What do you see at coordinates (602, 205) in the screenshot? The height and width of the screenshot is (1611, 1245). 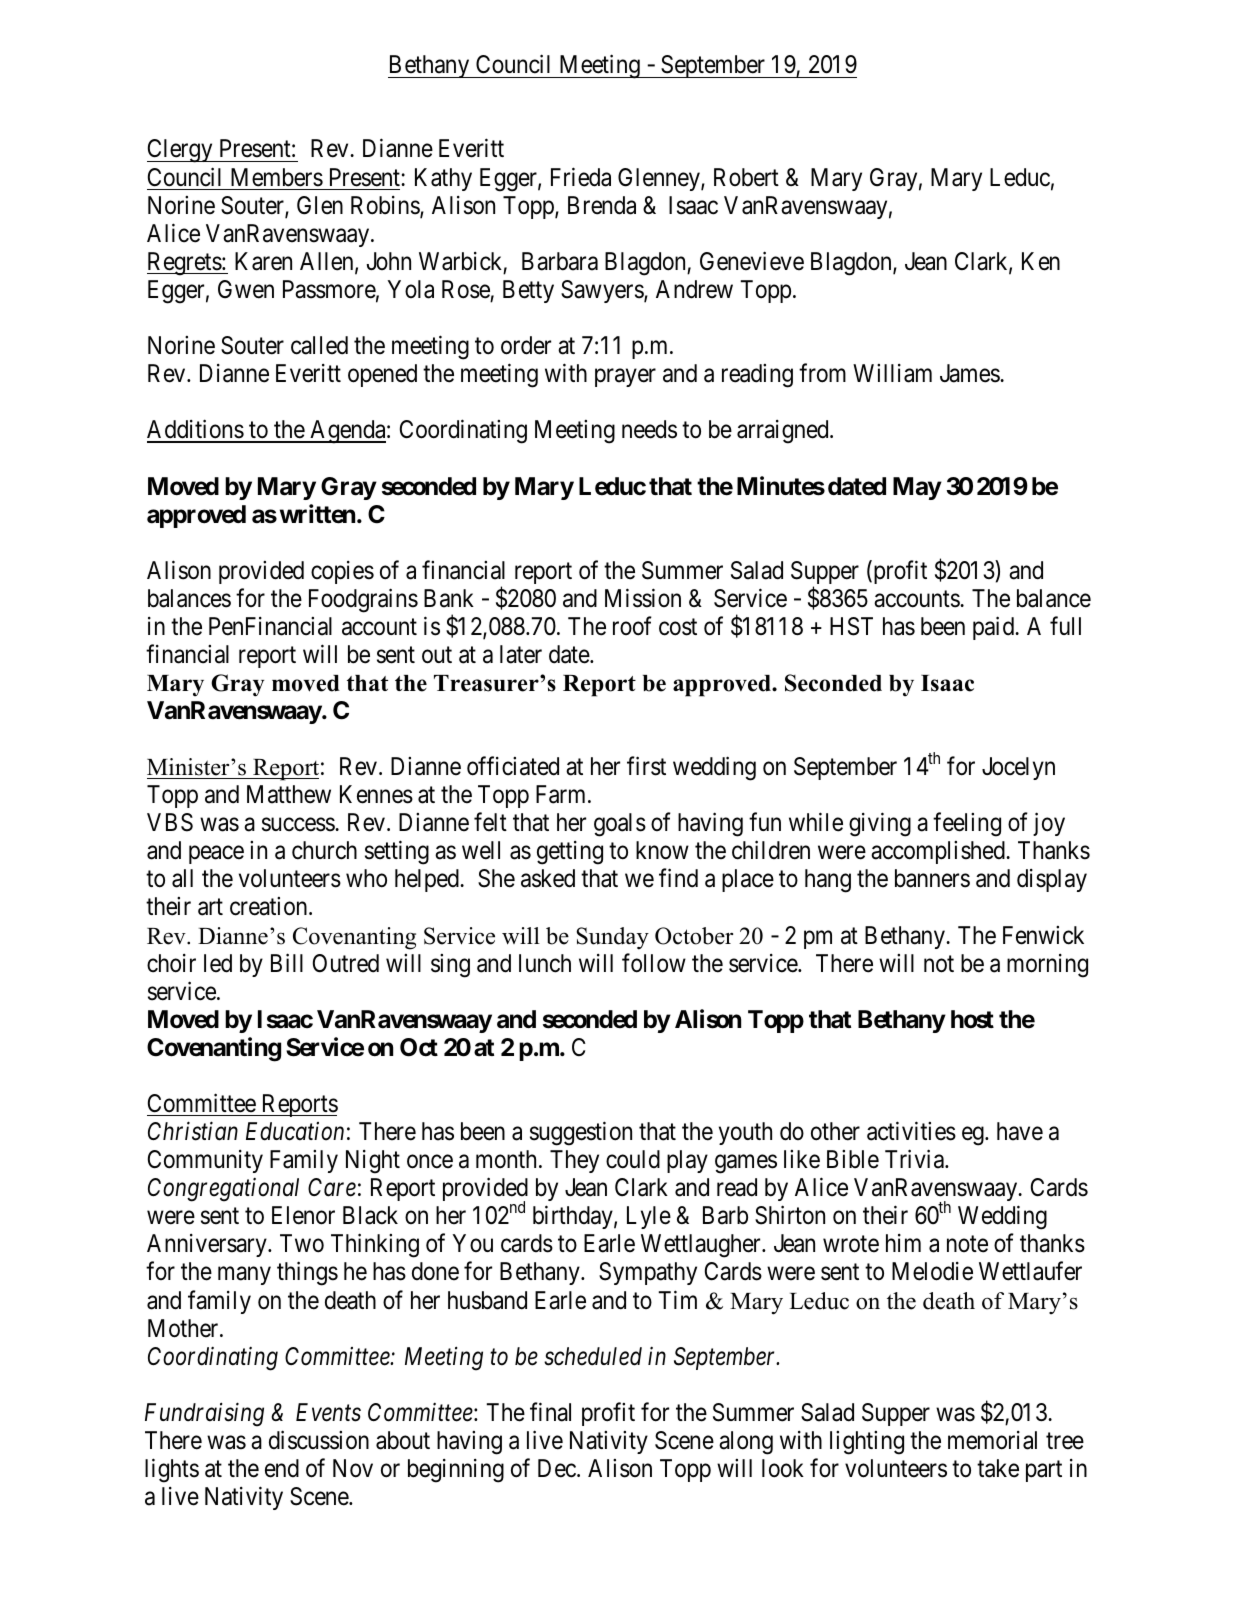 I see `Brenda` at bounding box center [602, 205].
